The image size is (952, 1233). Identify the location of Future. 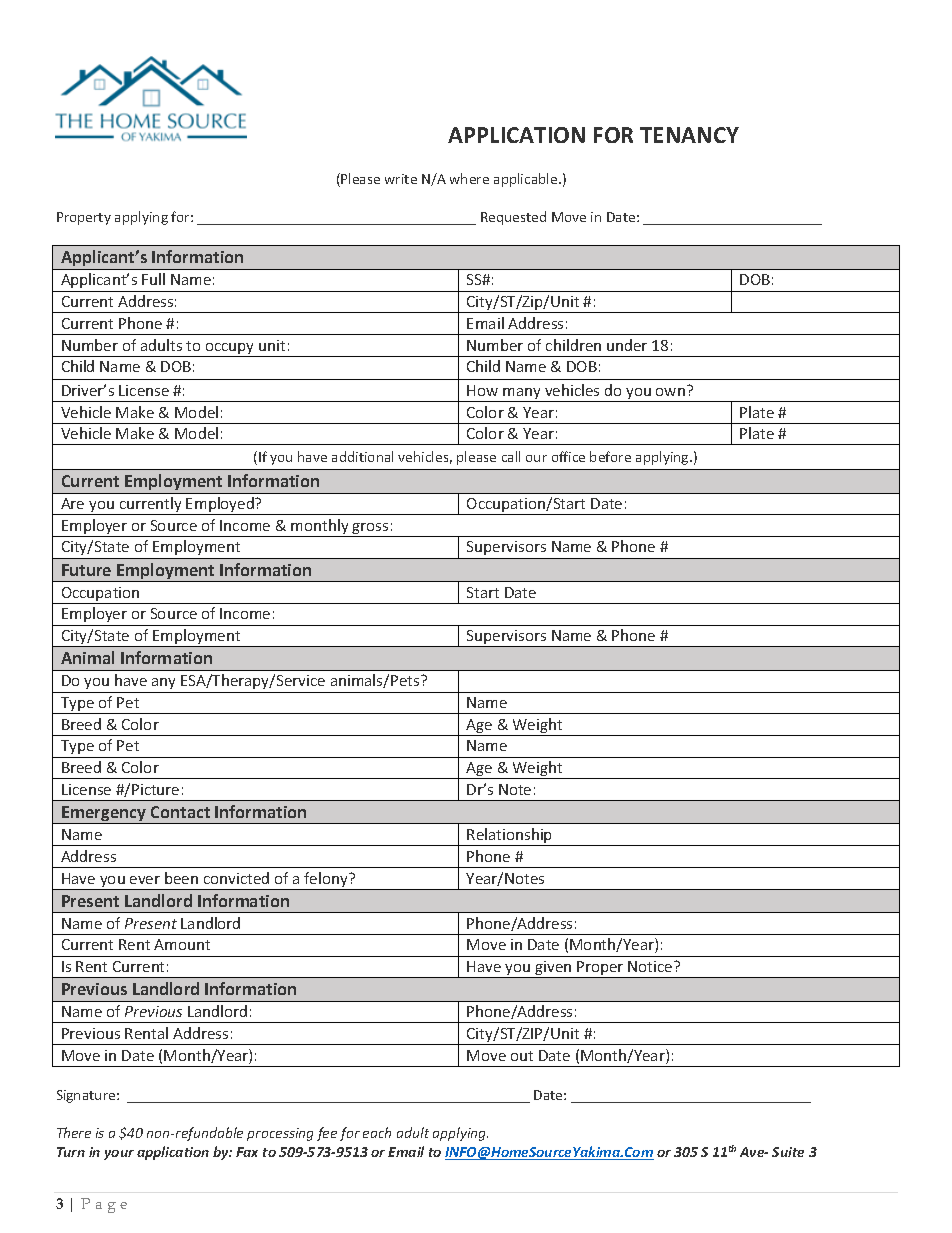
(86, 570).
